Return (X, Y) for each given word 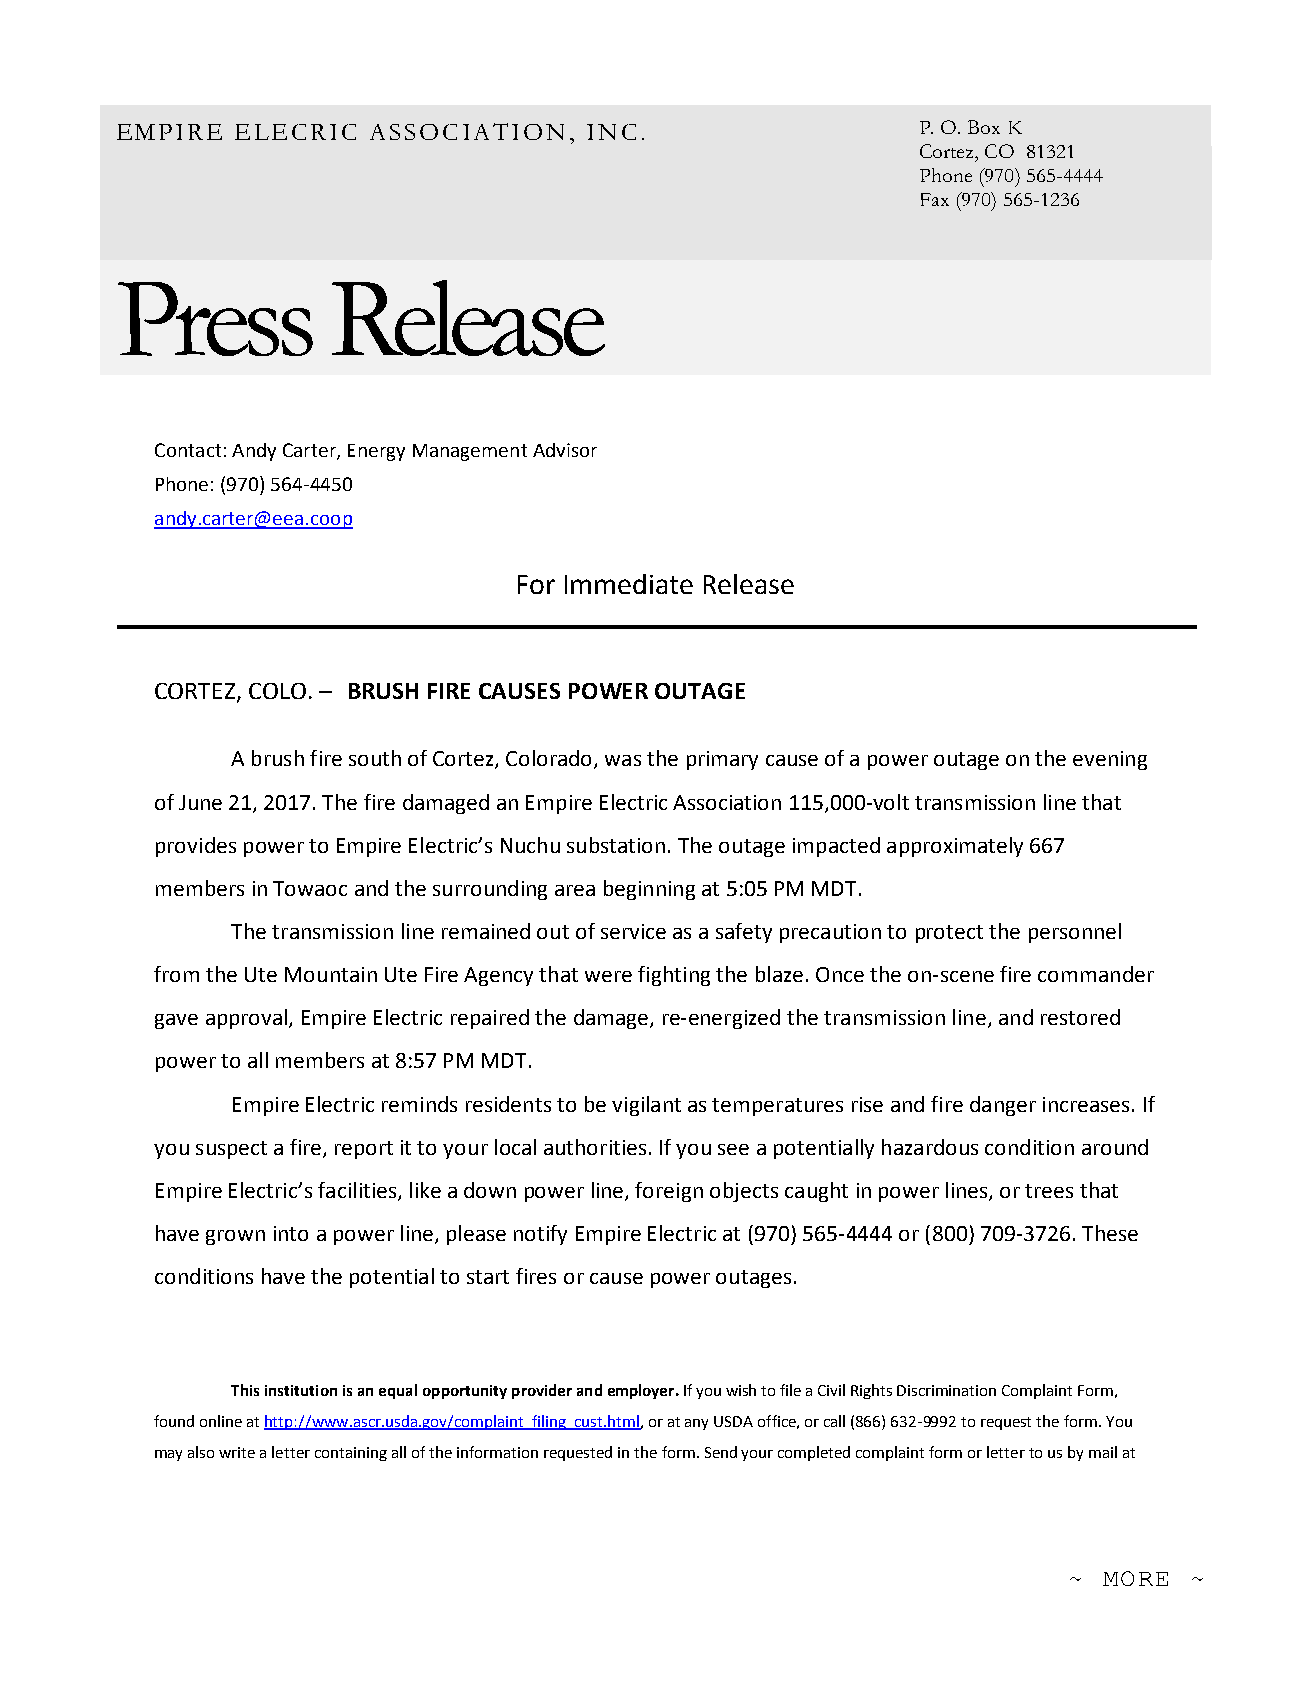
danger (1003, 1106)
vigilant (646, 1106)
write (237, 1452)
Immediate (629, 584)
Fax (935, 199)
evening (1110, 760)
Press (215, 319)
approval (246, 1019)
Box (984, 127)
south (375, 758)
